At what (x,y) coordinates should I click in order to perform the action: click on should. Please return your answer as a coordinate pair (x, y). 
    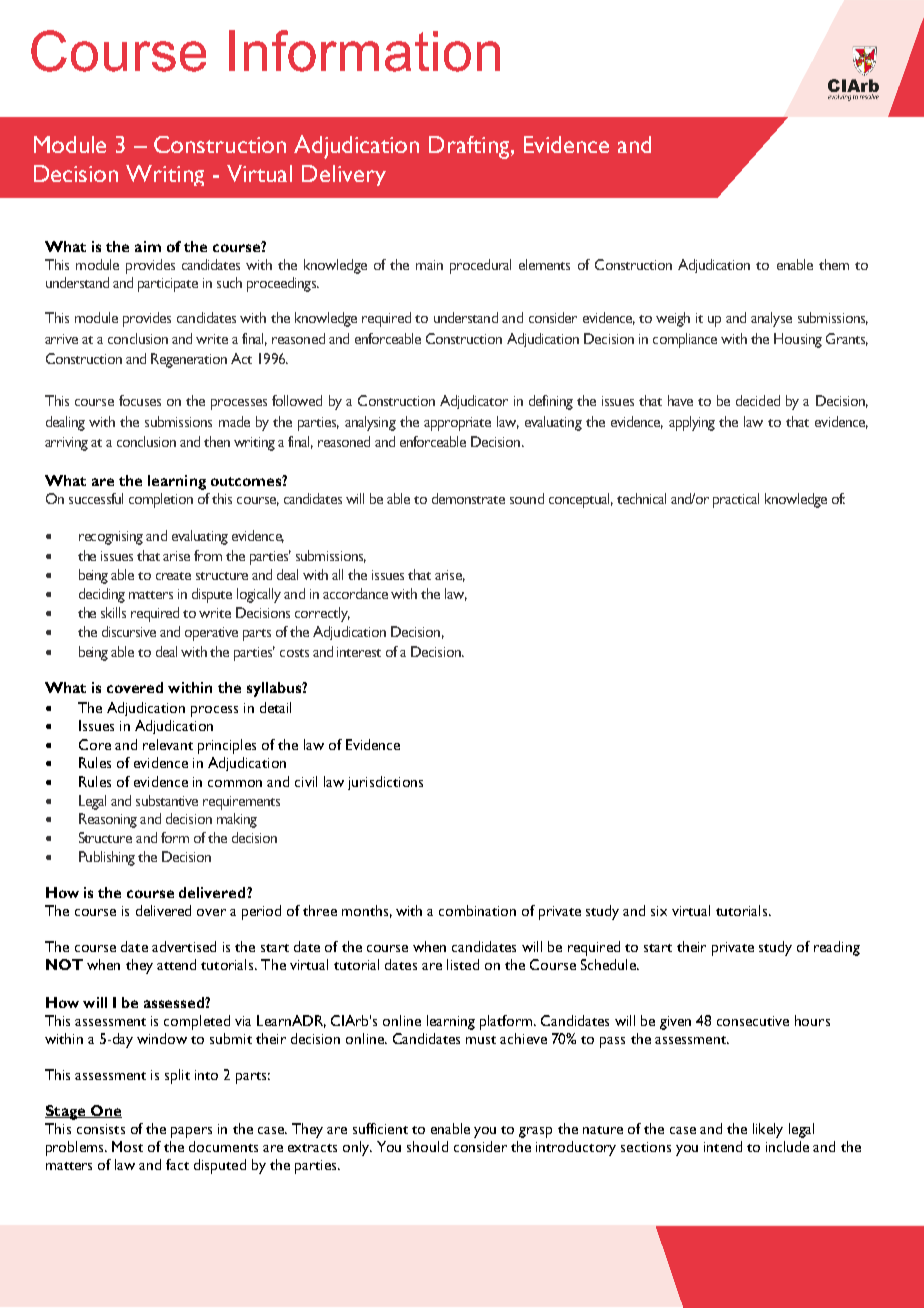
    Looking at the image, I should click on (427, 1146).
